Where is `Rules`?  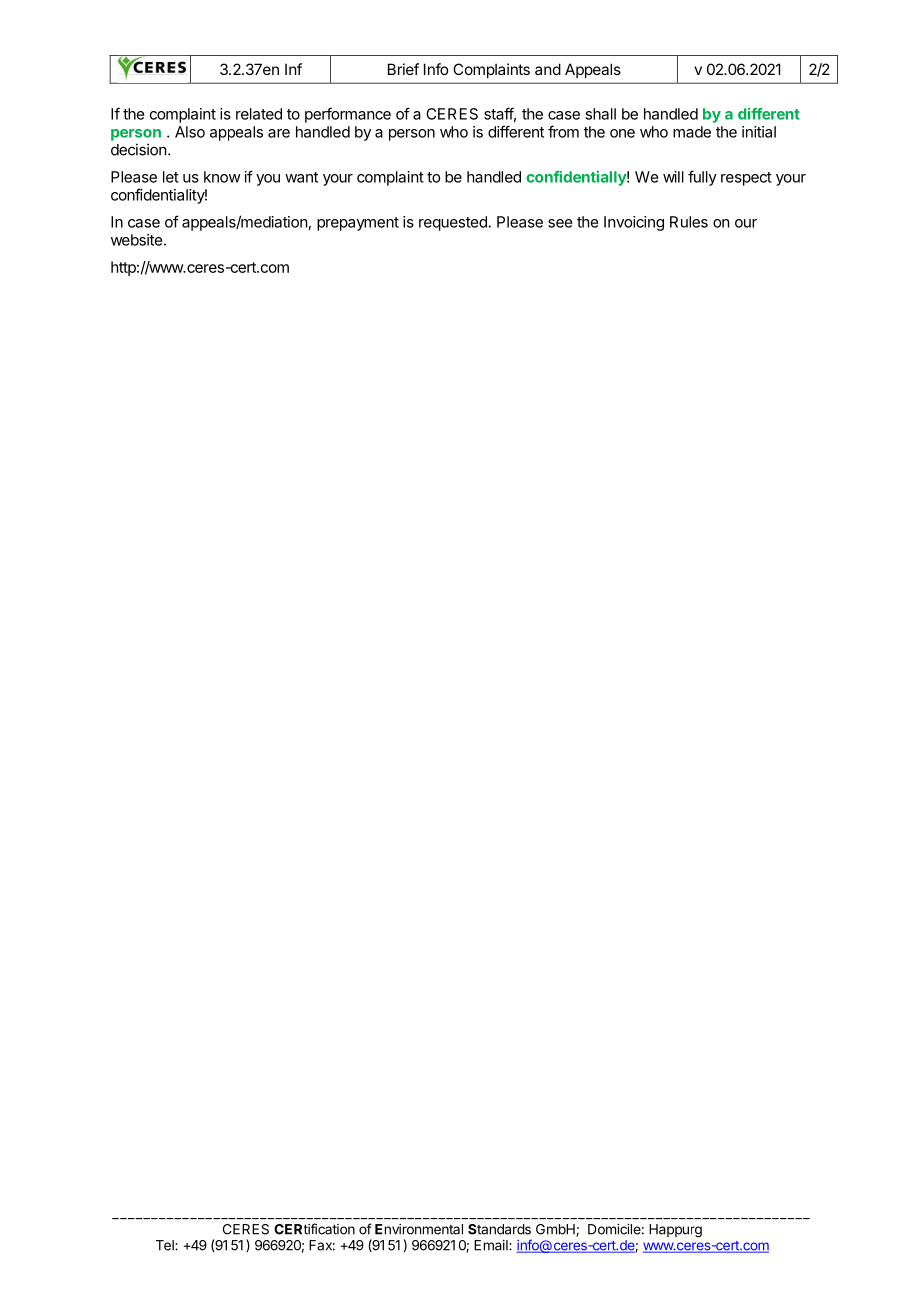
Rules is located at coordinates (689, 222).
